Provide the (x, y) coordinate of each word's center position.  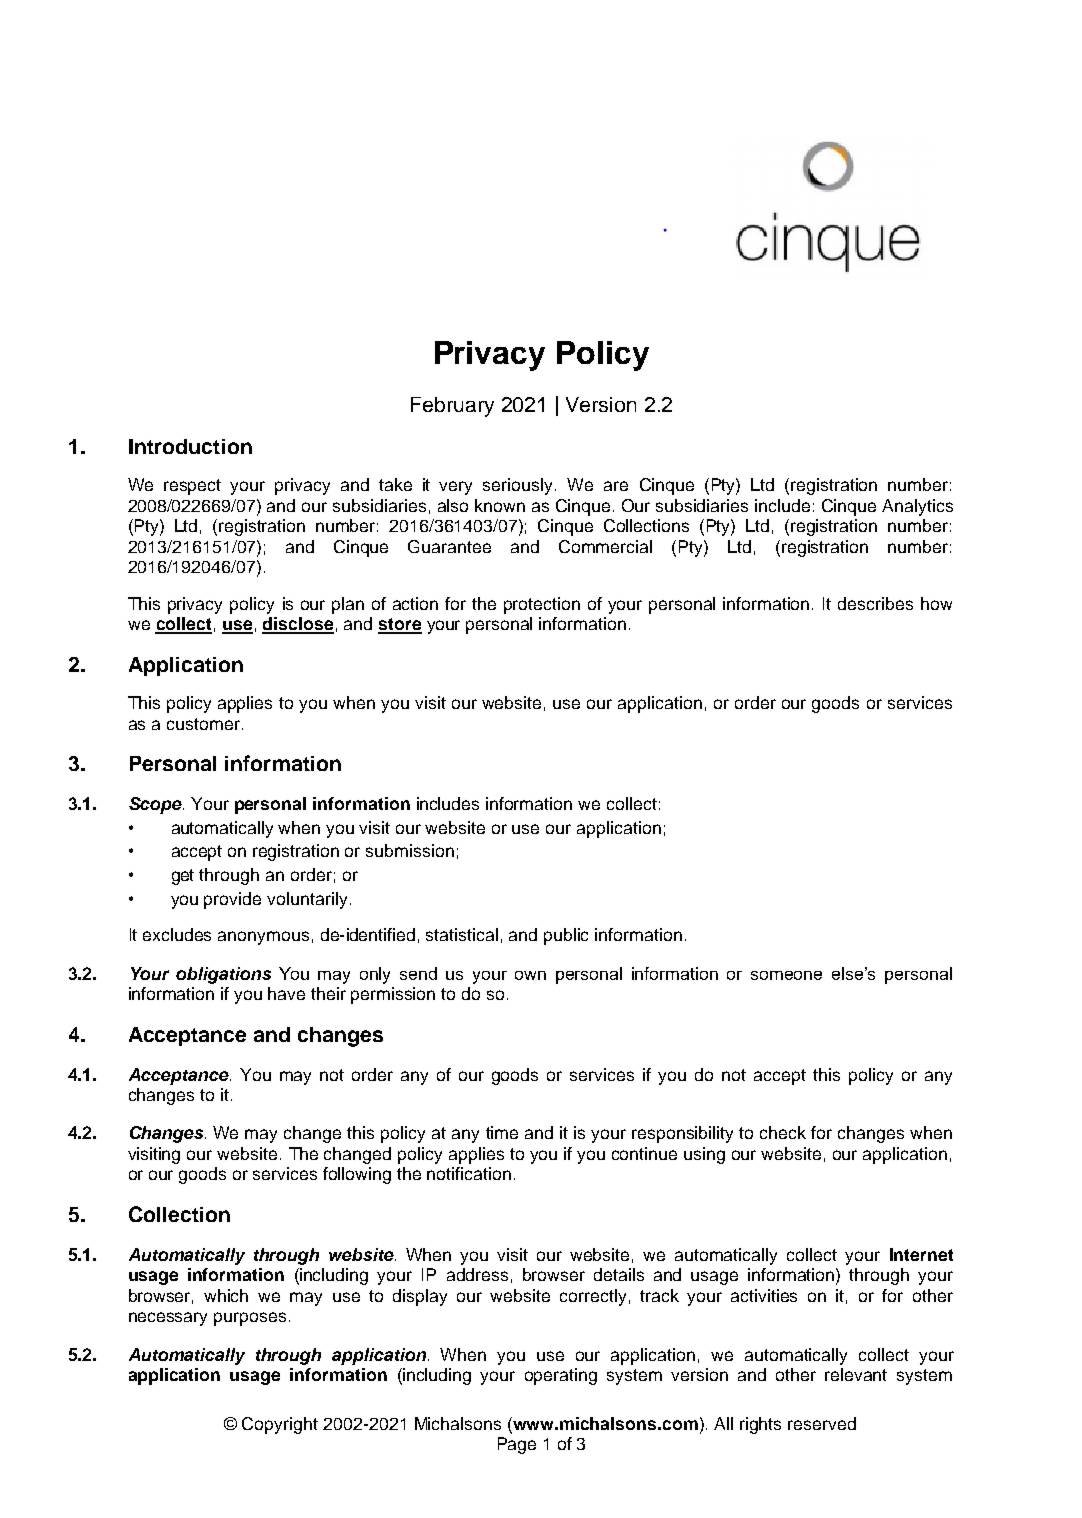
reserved (822, 1423)
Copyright (280, 1425)
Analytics (917, 507)
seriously (519, 486)
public (566, 936)
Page (517, 1445)
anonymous (263, 938)
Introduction (190, 446)
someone (786, 975)
